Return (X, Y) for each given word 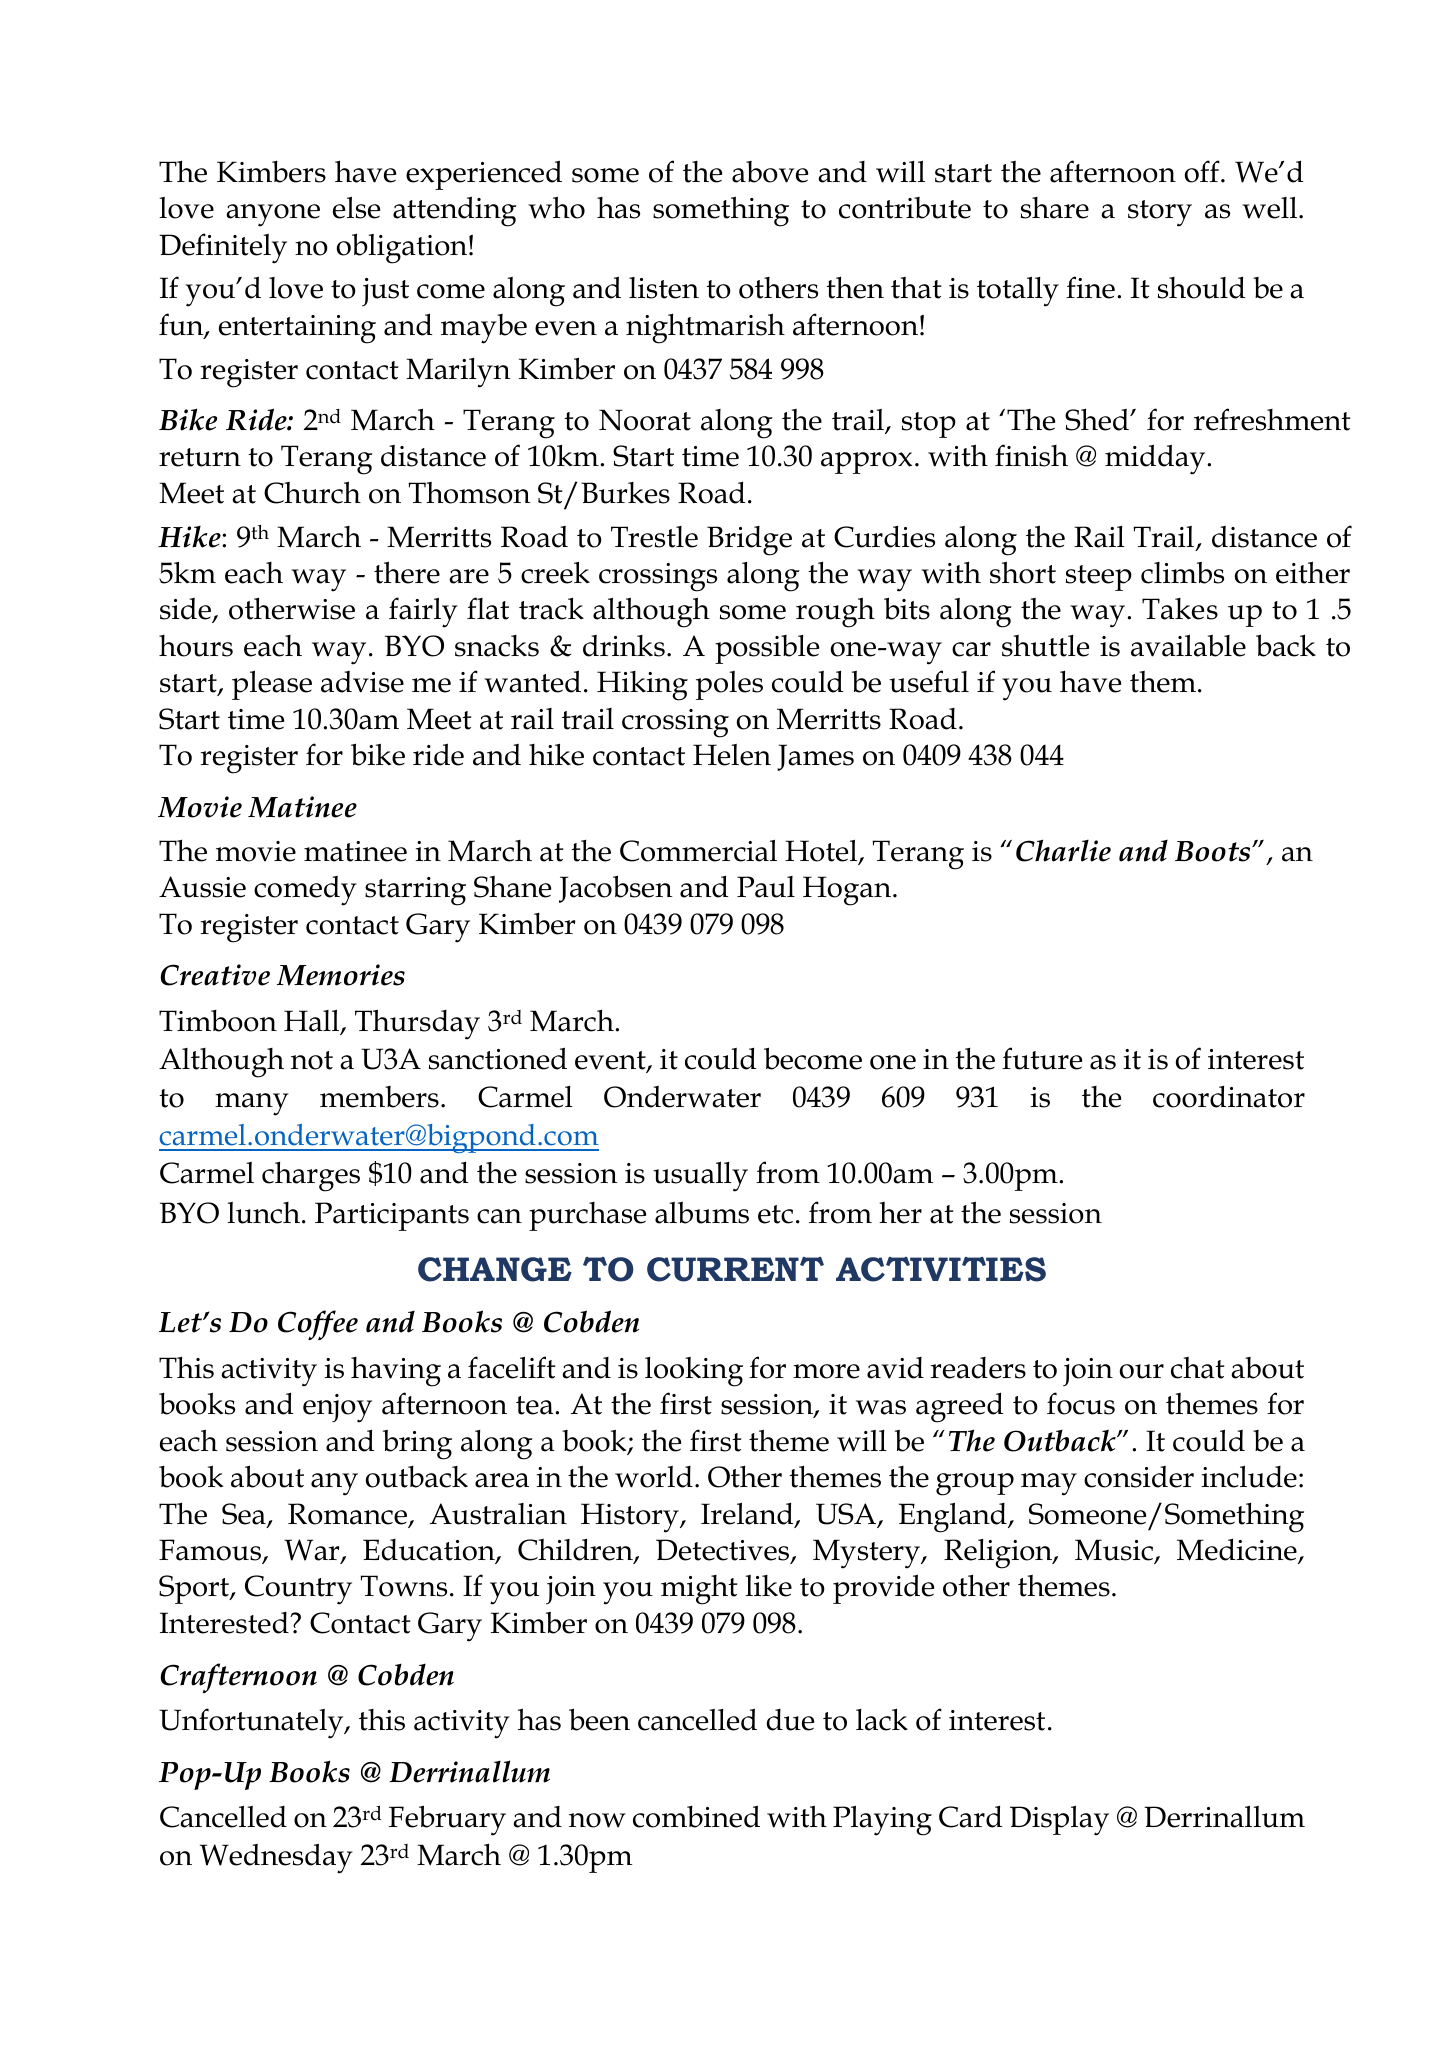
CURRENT (735, 1269)
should (1201, 287)
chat (1197, 1368)
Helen (732, 755)
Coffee (318, 1325)
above (770, 172)
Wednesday (276, 1858)
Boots (1214, 851)
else (356, 207)
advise (362, 682)
